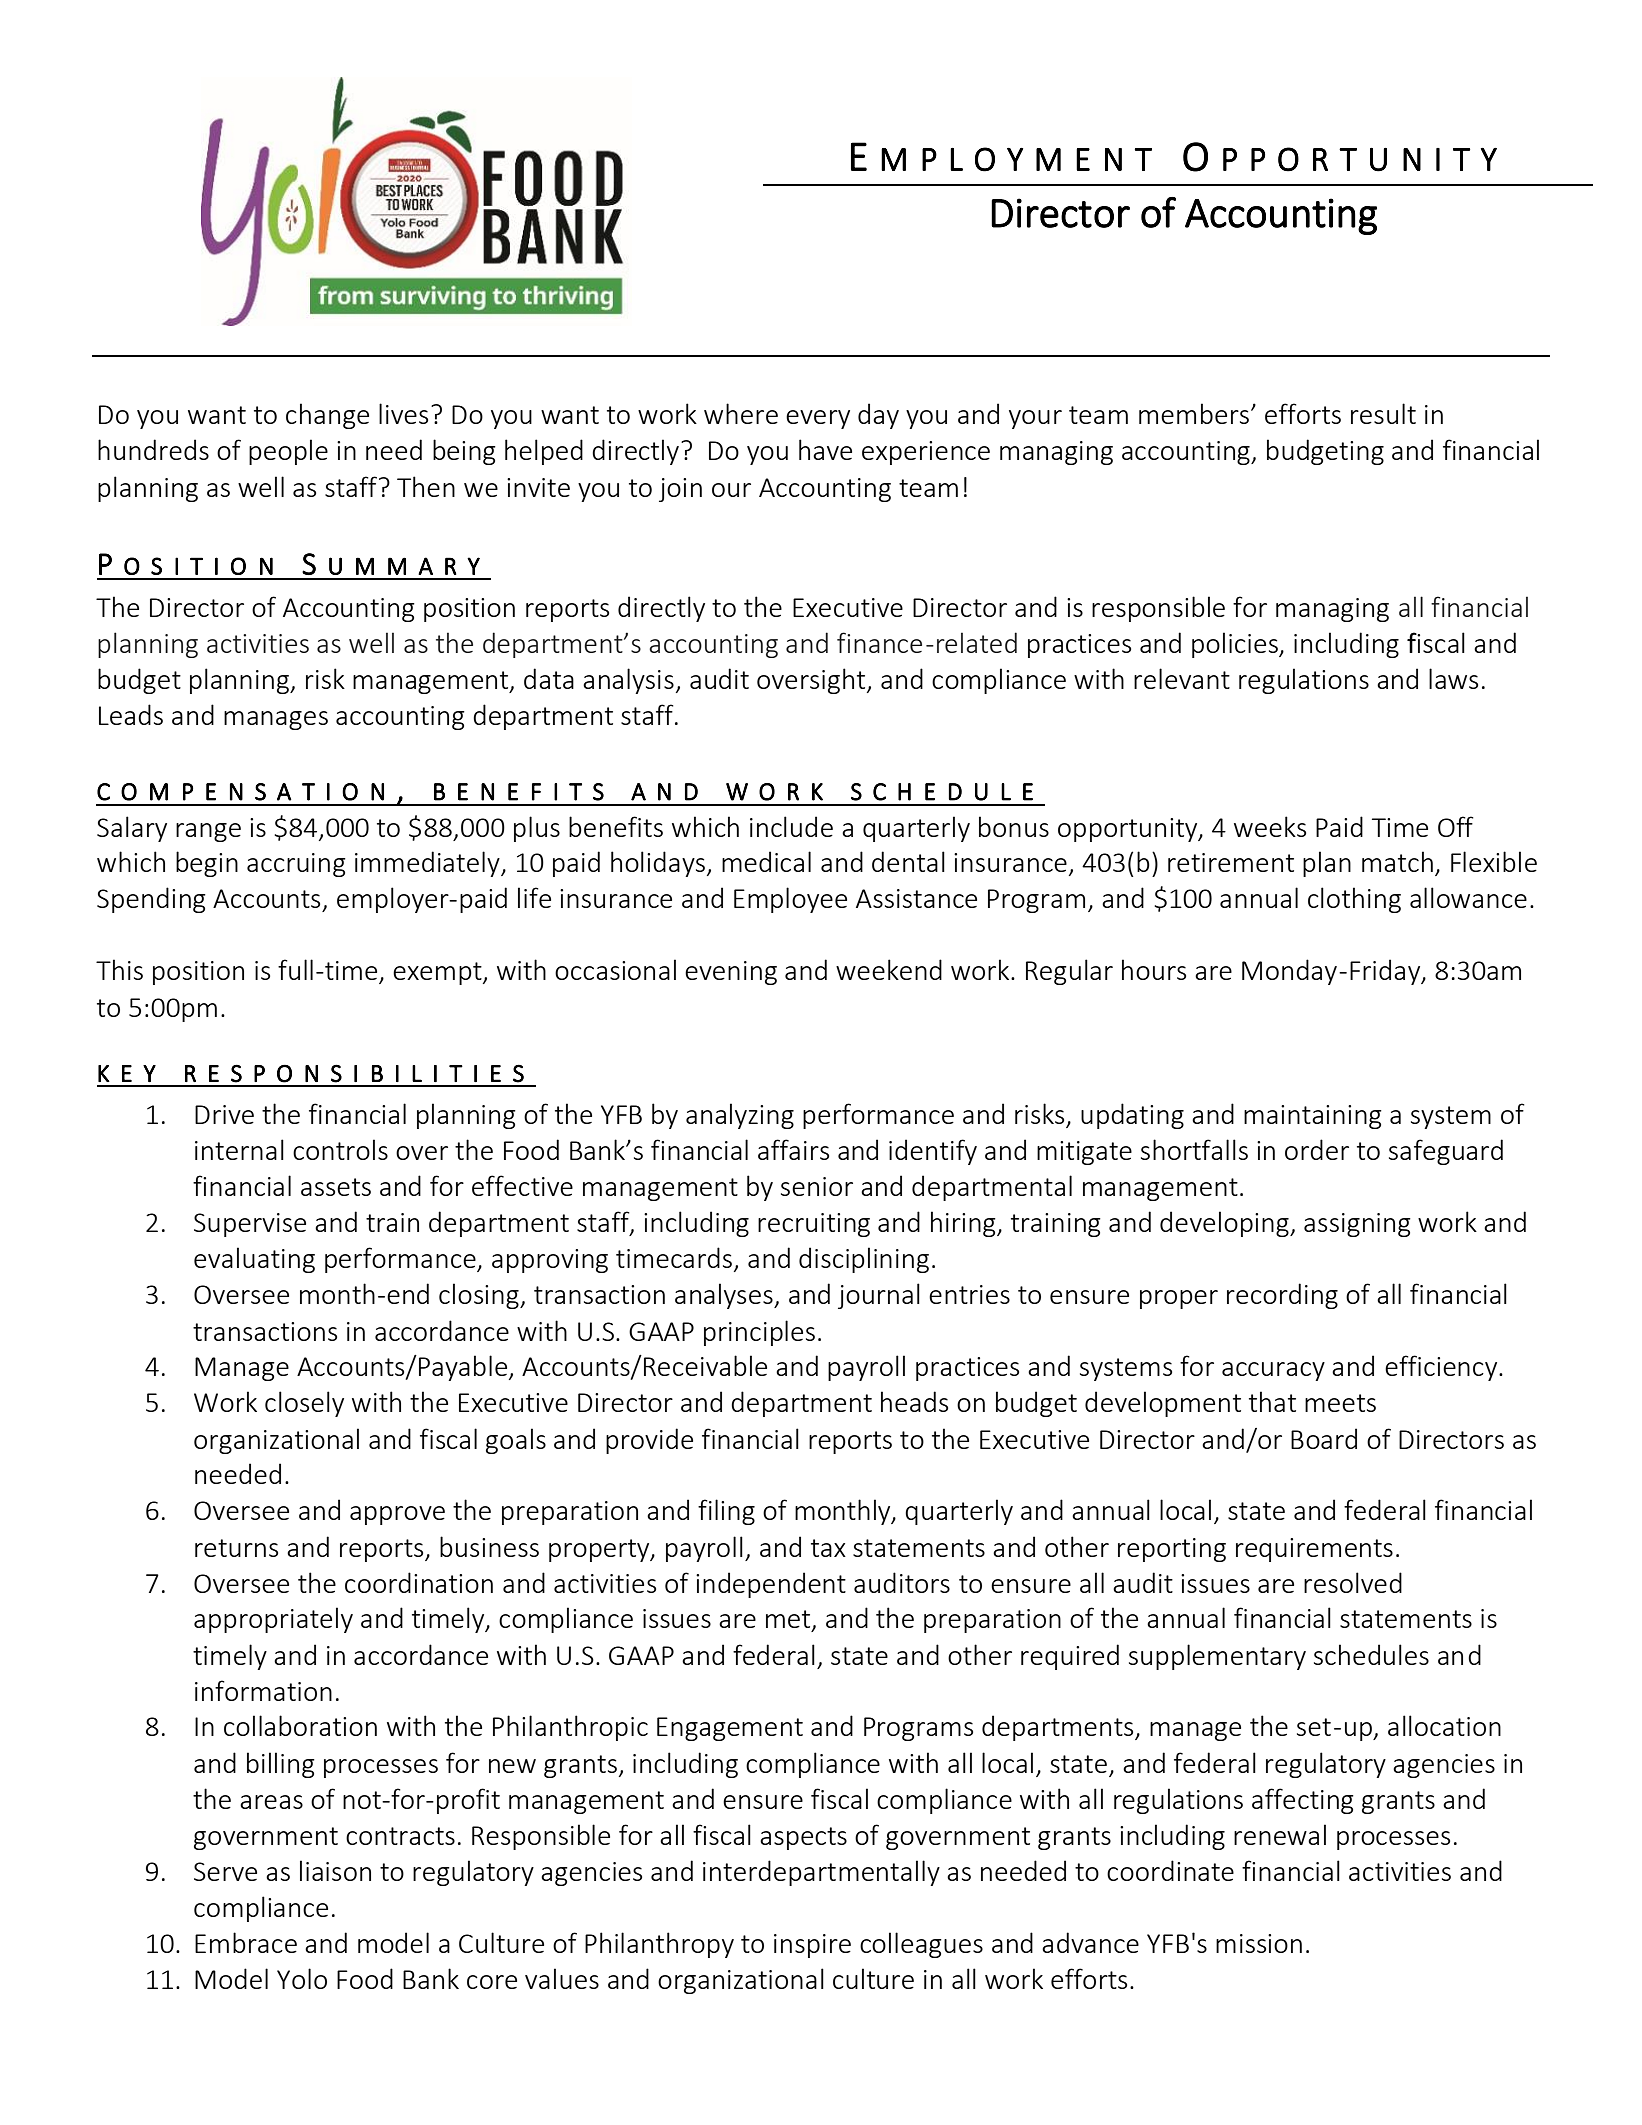 This document has width=1642, height=2125. I want to click on senior, so click(817, 1186).
